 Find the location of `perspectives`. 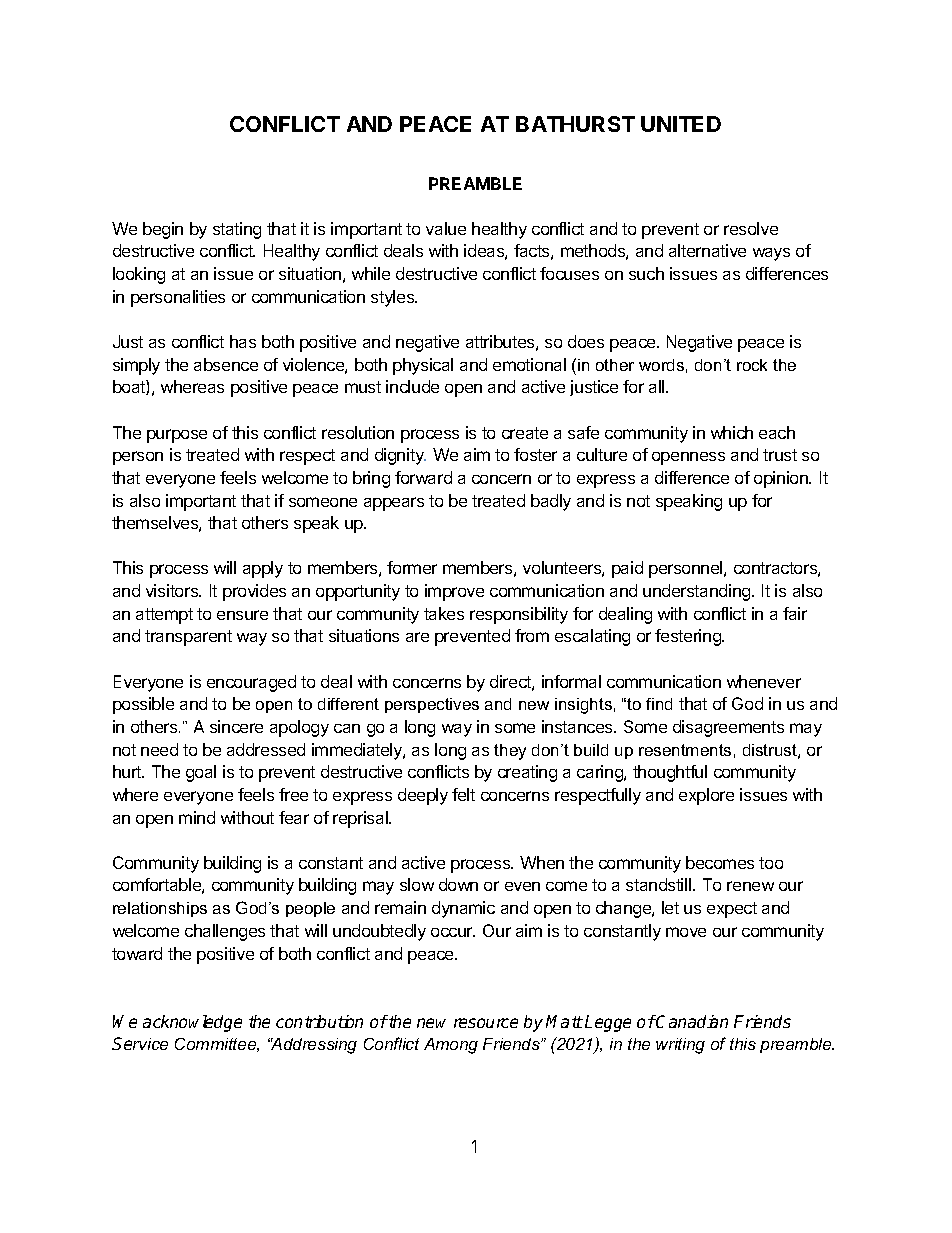

perspectives is located at coordinates (432, 705).
